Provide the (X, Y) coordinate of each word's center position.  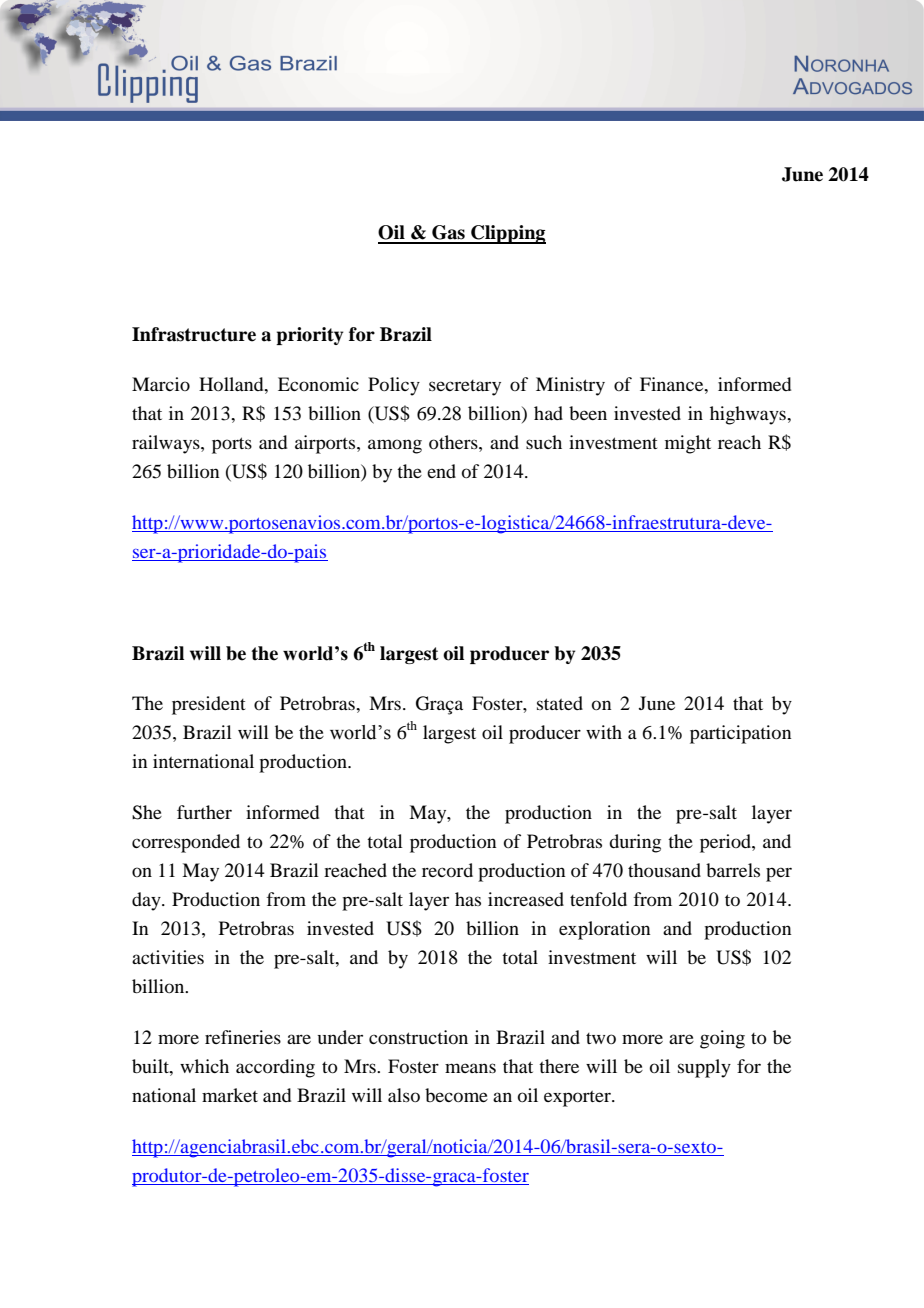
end (441, 471)
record (447, 870)
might (688, 444)
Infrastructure (194, 334)
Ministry (570, 386)
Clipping (507, 234)
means (470, 1068)
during (635, 843)
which (204, 1066)
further (204, 812)
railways (167, 444)
